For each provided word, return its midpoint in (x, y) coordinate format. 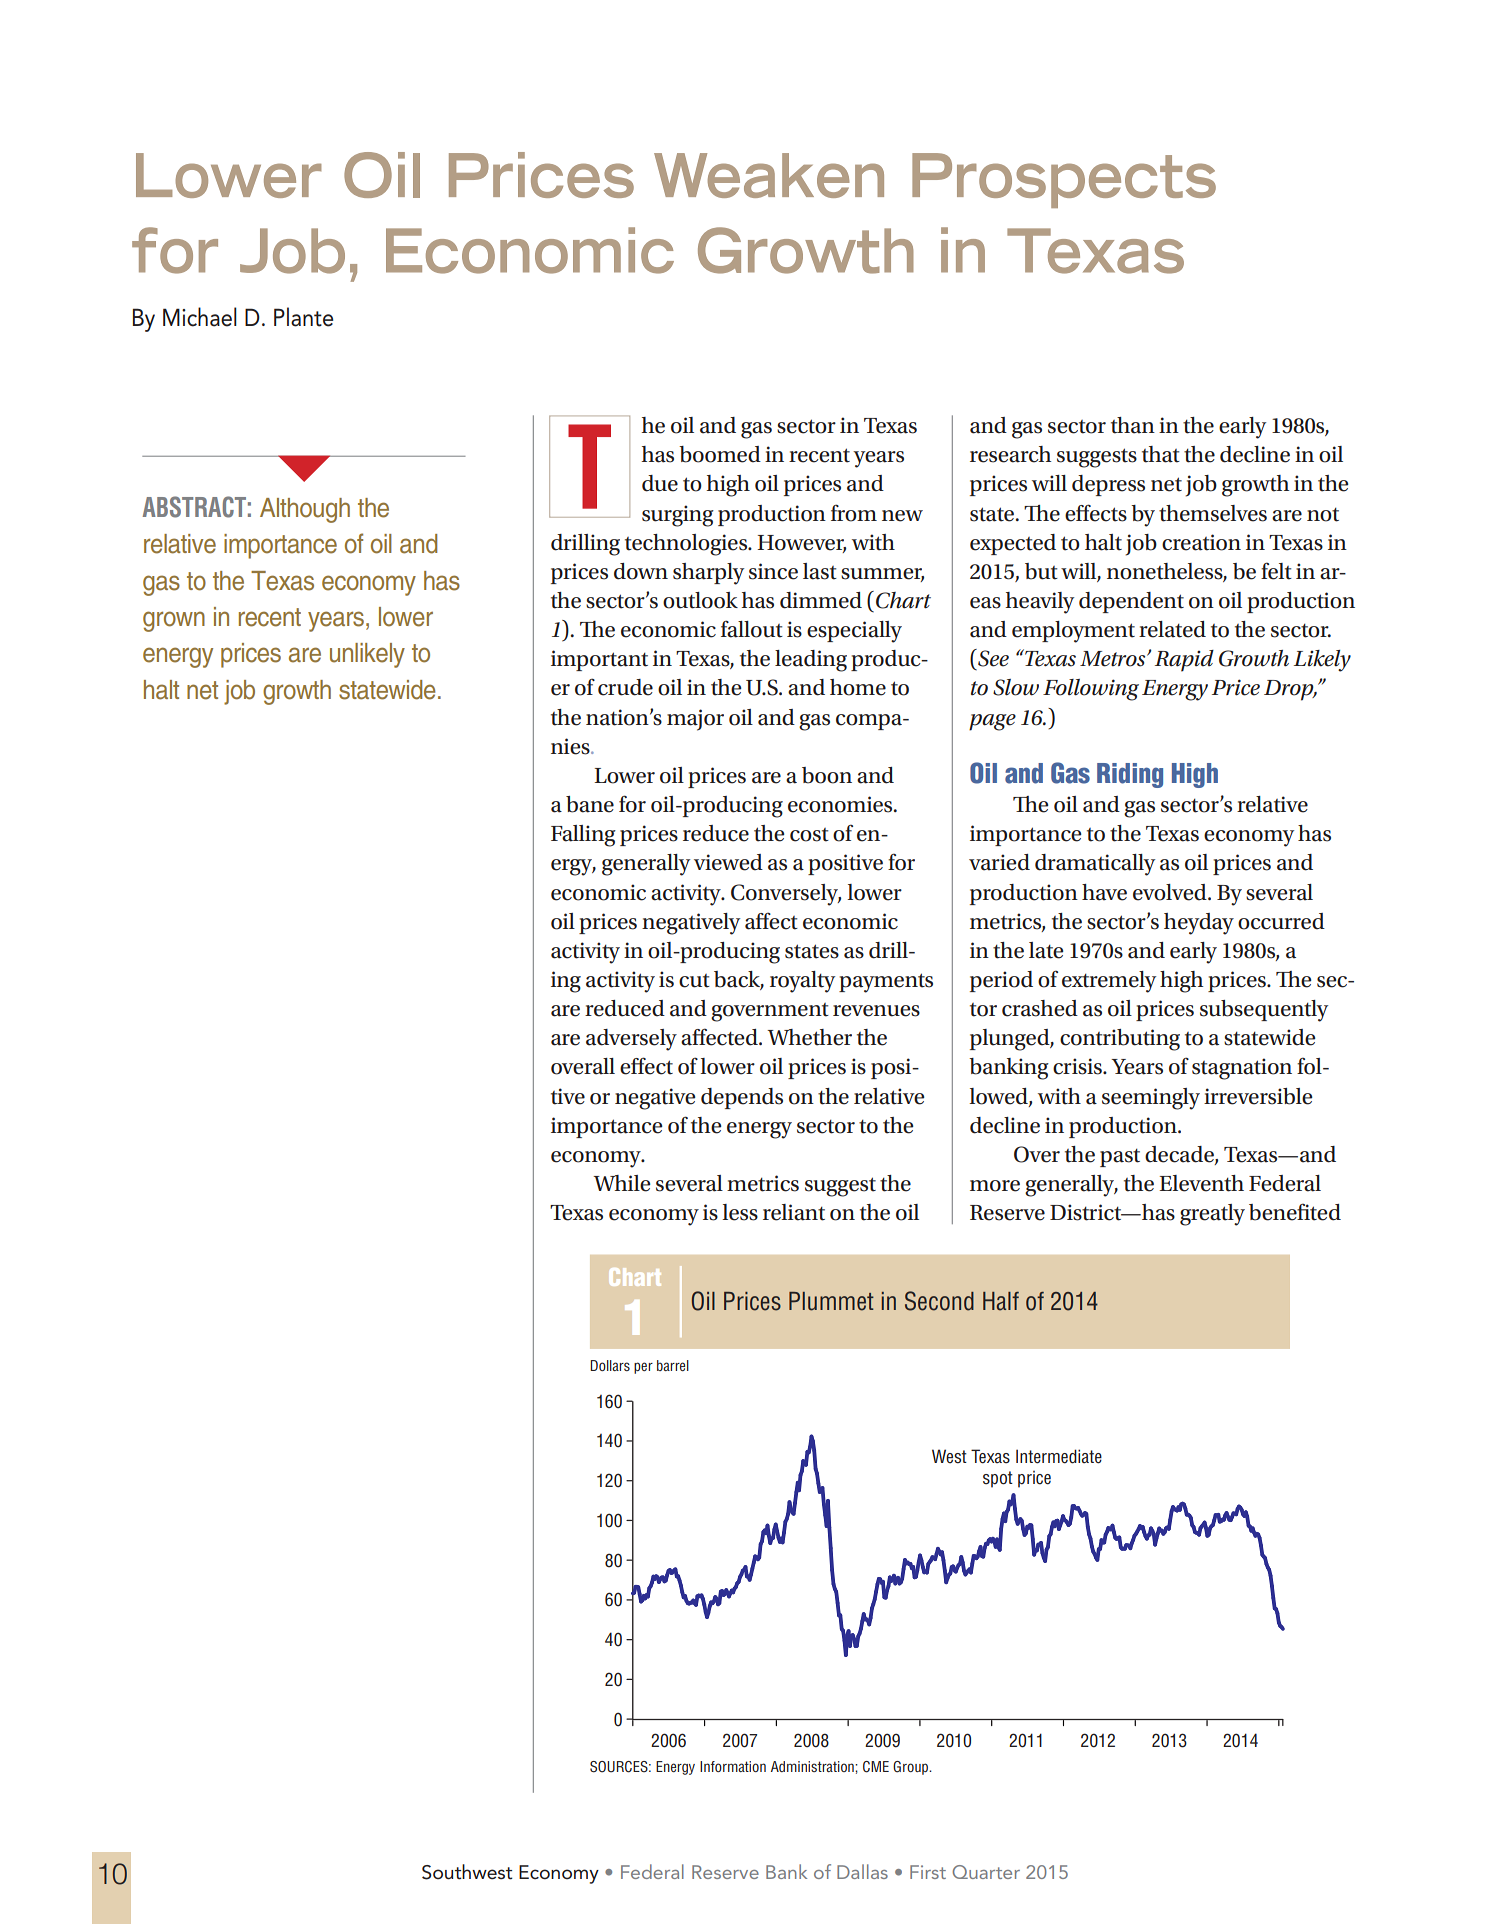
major (695, 720)
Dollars (610, 1365)
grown (174, 621)
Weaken (769, 175)
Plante (303, 317)
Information (733, 1766)
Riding (1130, 775)
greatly (1212, 1215)
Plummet (831, 1301)
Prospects (1064, 180)
